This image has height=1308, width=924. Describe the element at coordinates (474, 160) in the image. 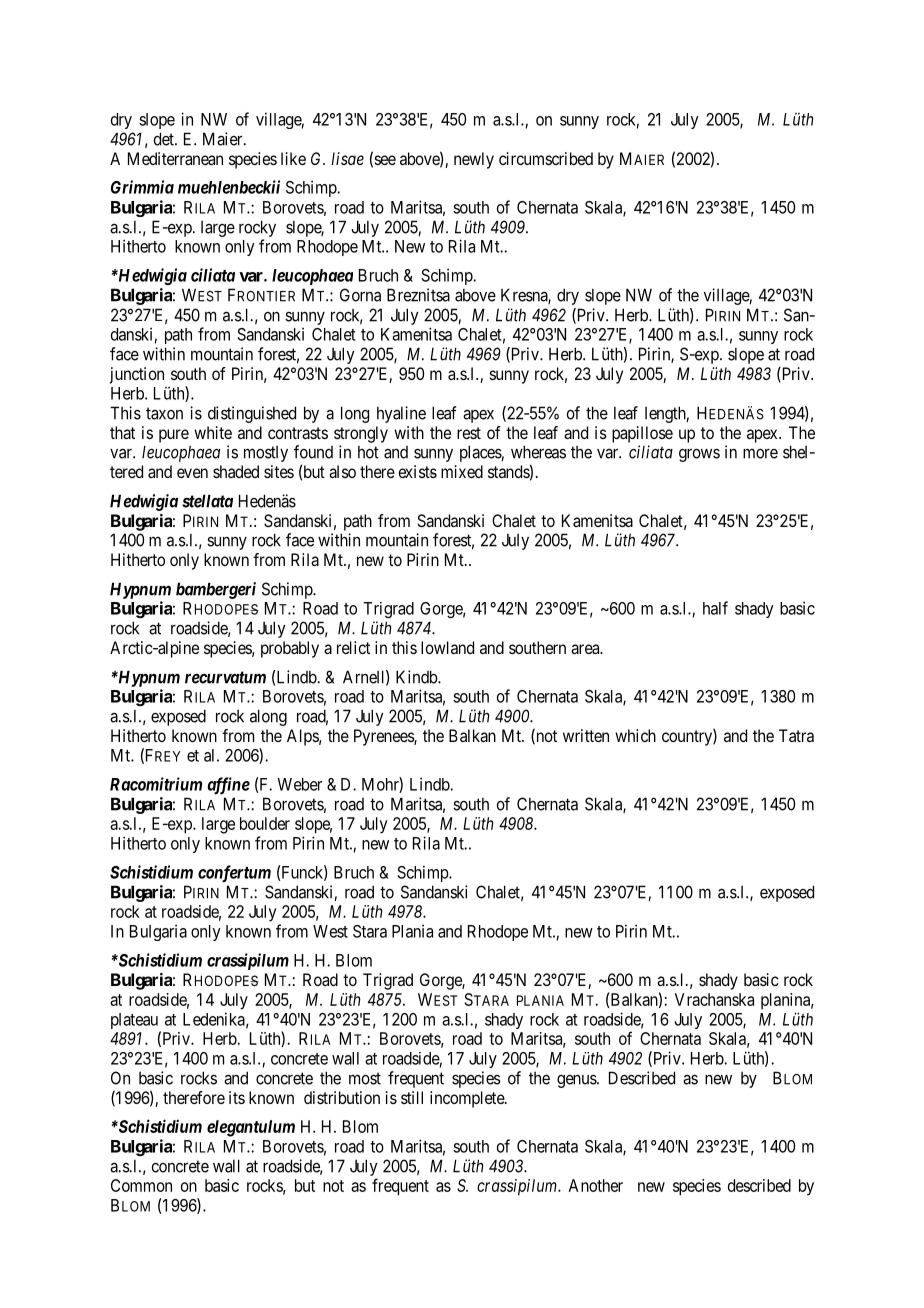

I see `newly` at that location.
